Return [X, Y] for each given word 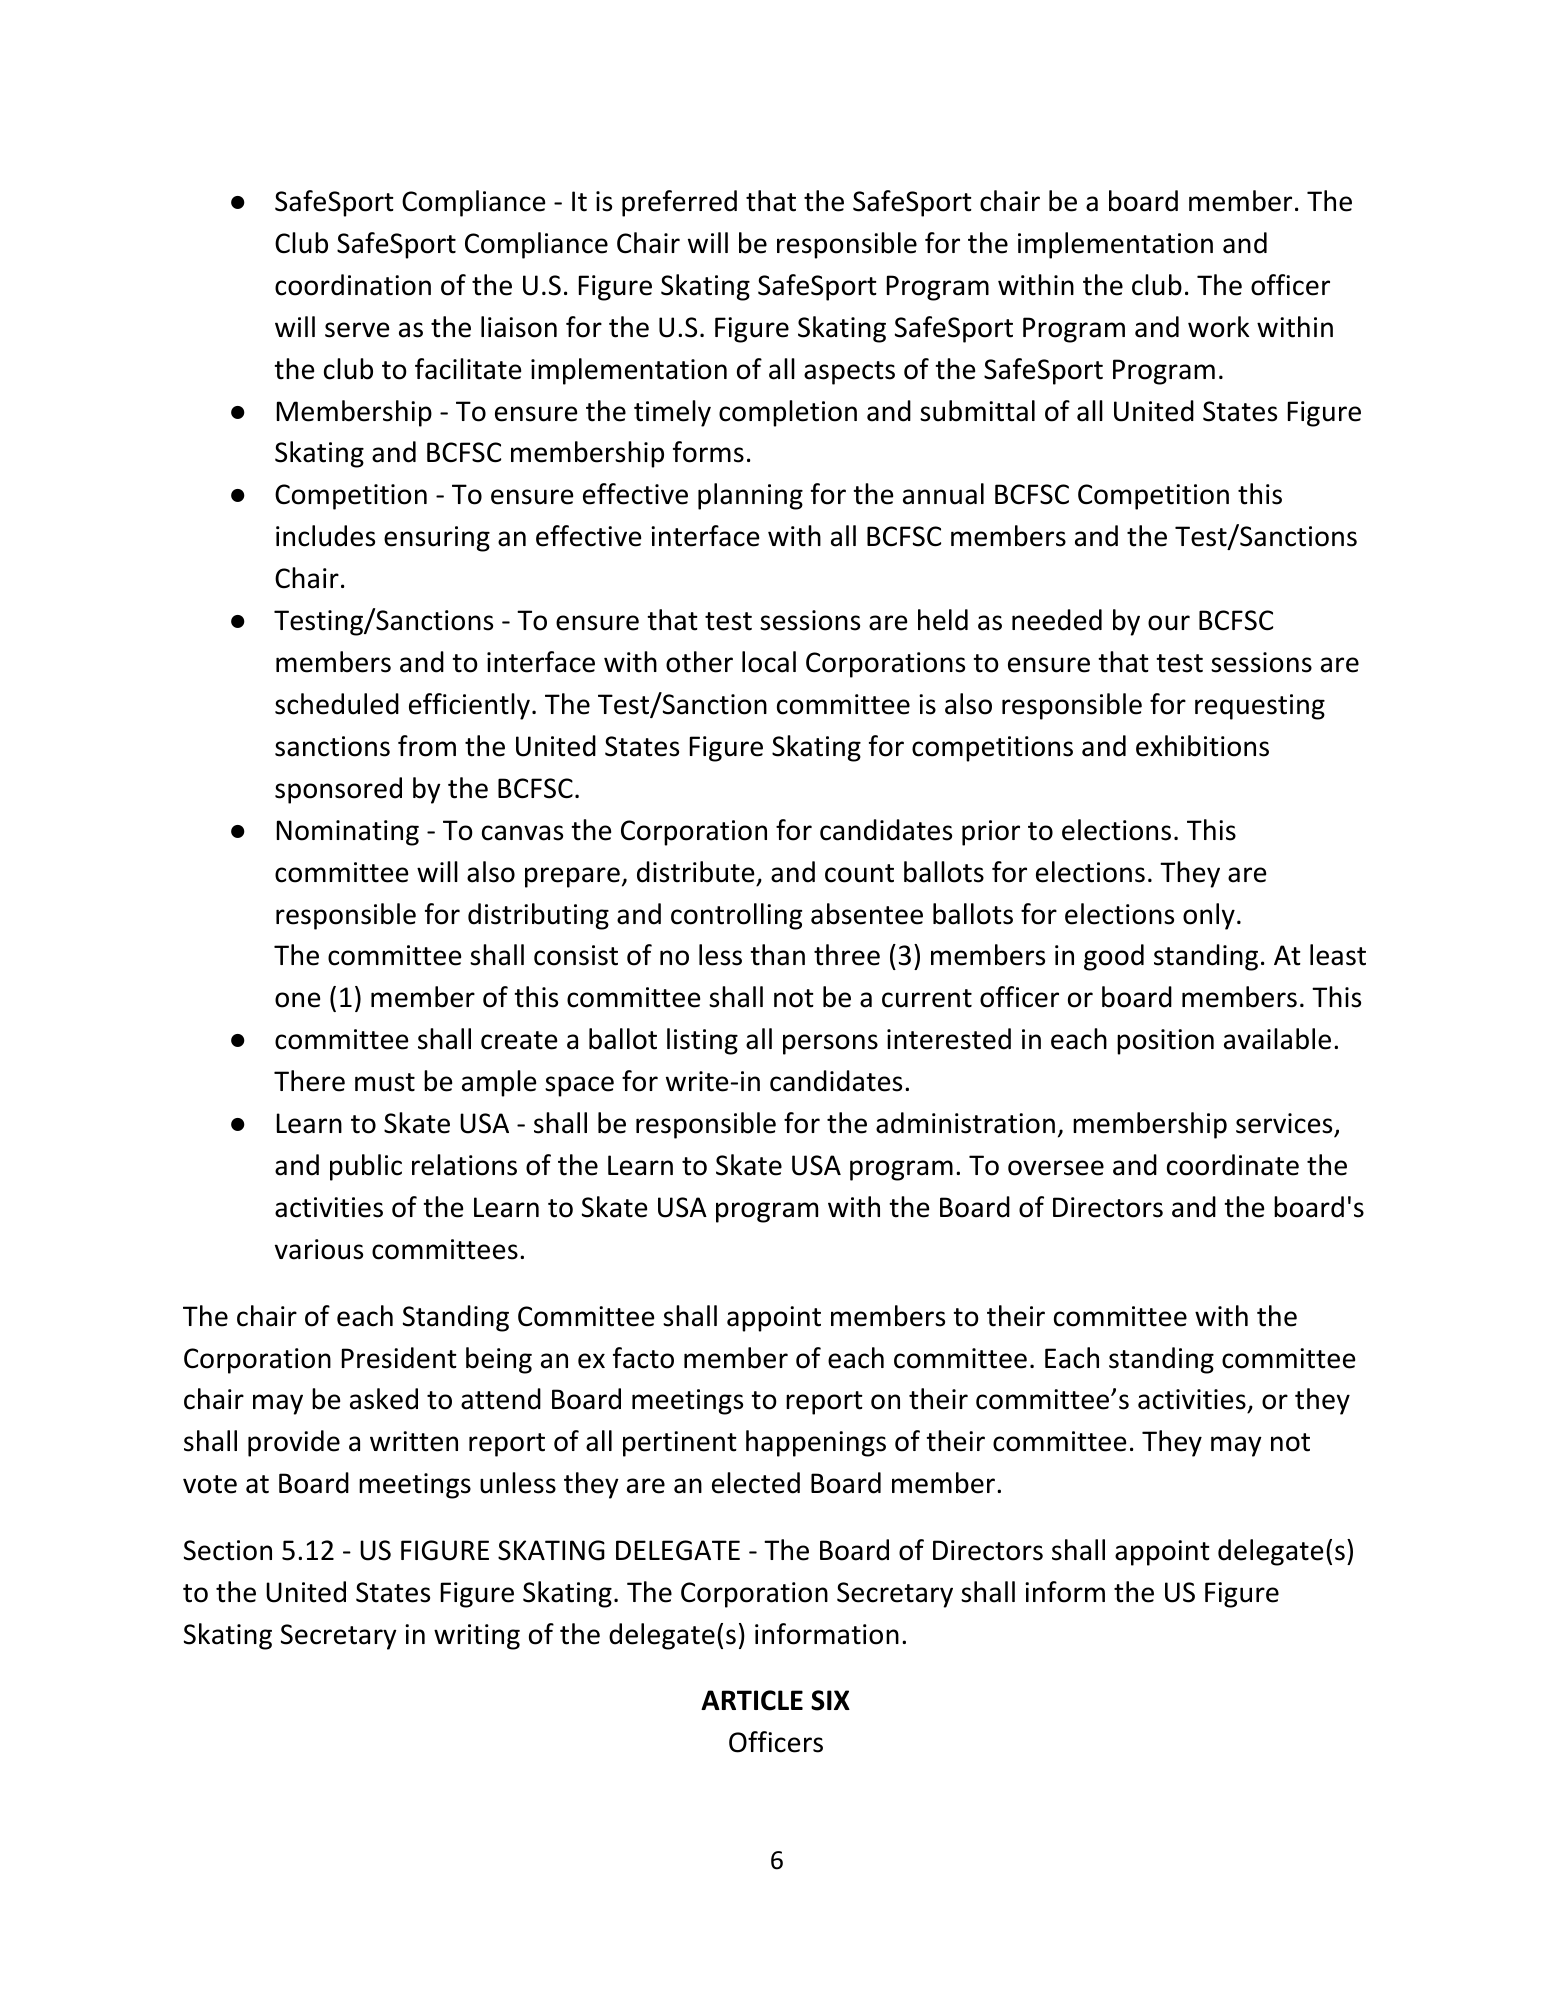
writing [477, 1637]
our [1169, 623]
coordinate [1233, 1165]
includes [325, 536]
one [297, 1000]
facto [643, 1358]
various [319, 1249]
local [769, 662]
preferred [679, 203]
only [1209, 916]
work [1218, 327]
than [777, 955]
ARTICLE [752, 1700]
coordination [353, 285]
